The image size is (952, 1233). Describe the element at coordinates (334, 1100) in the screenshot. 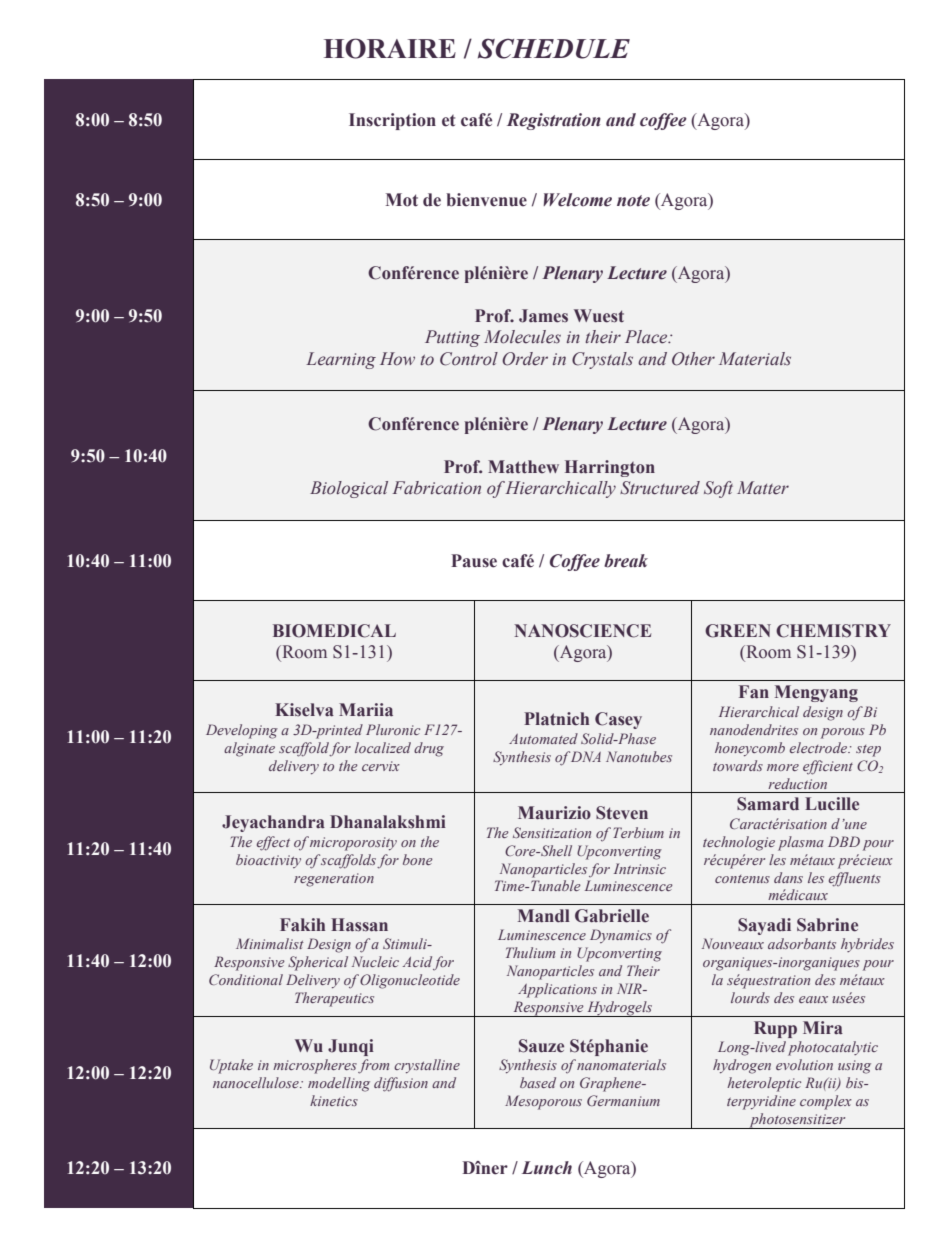

I see `kinetics` at that location.
